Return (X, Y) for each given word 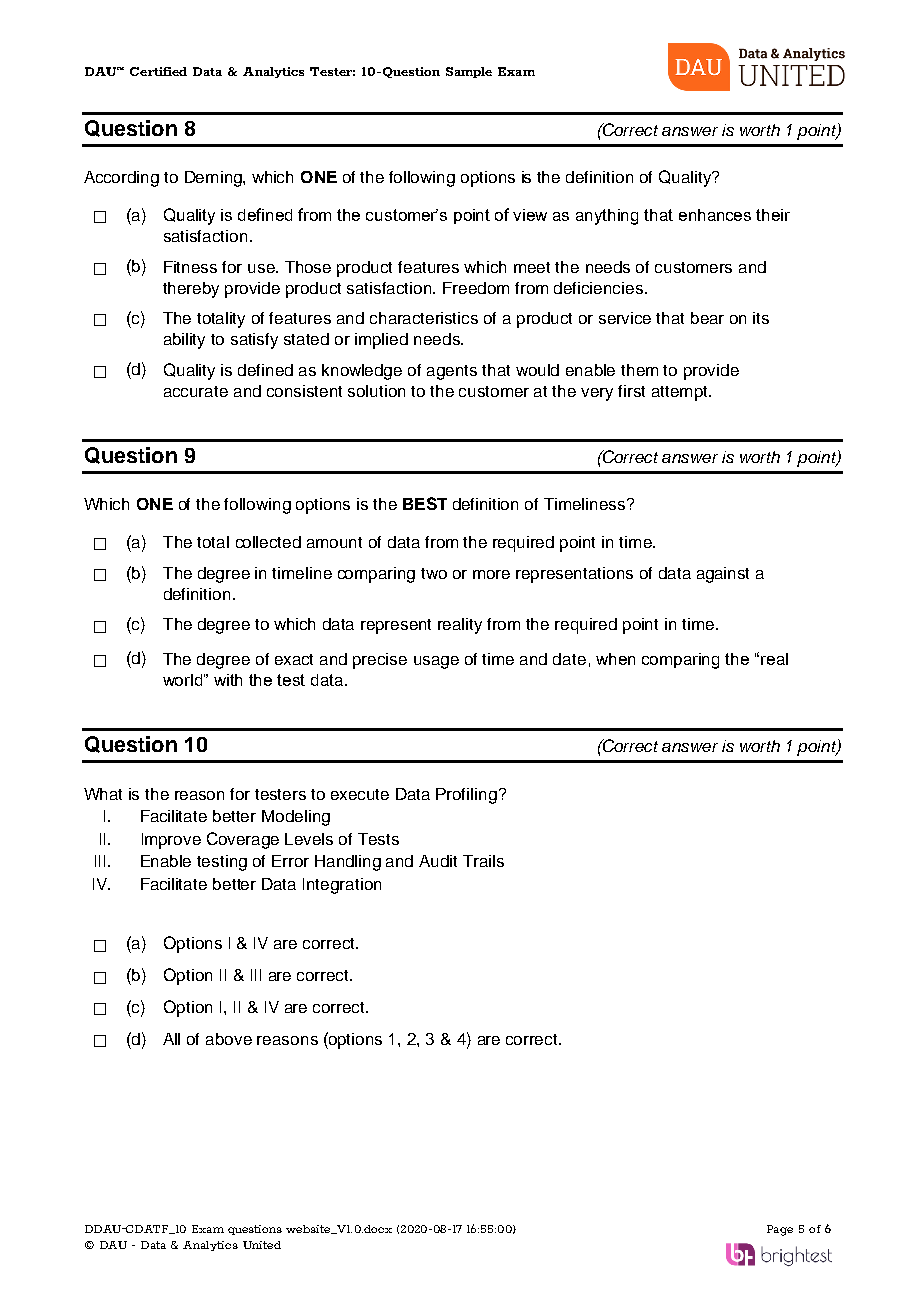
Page (780, 1230)
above (229, 1039)
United (262, 1245)
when (615, 659)
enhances (715, 215)
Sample (469, 72)
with (228, 680)
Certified (158, 71)
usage (436, 662)
